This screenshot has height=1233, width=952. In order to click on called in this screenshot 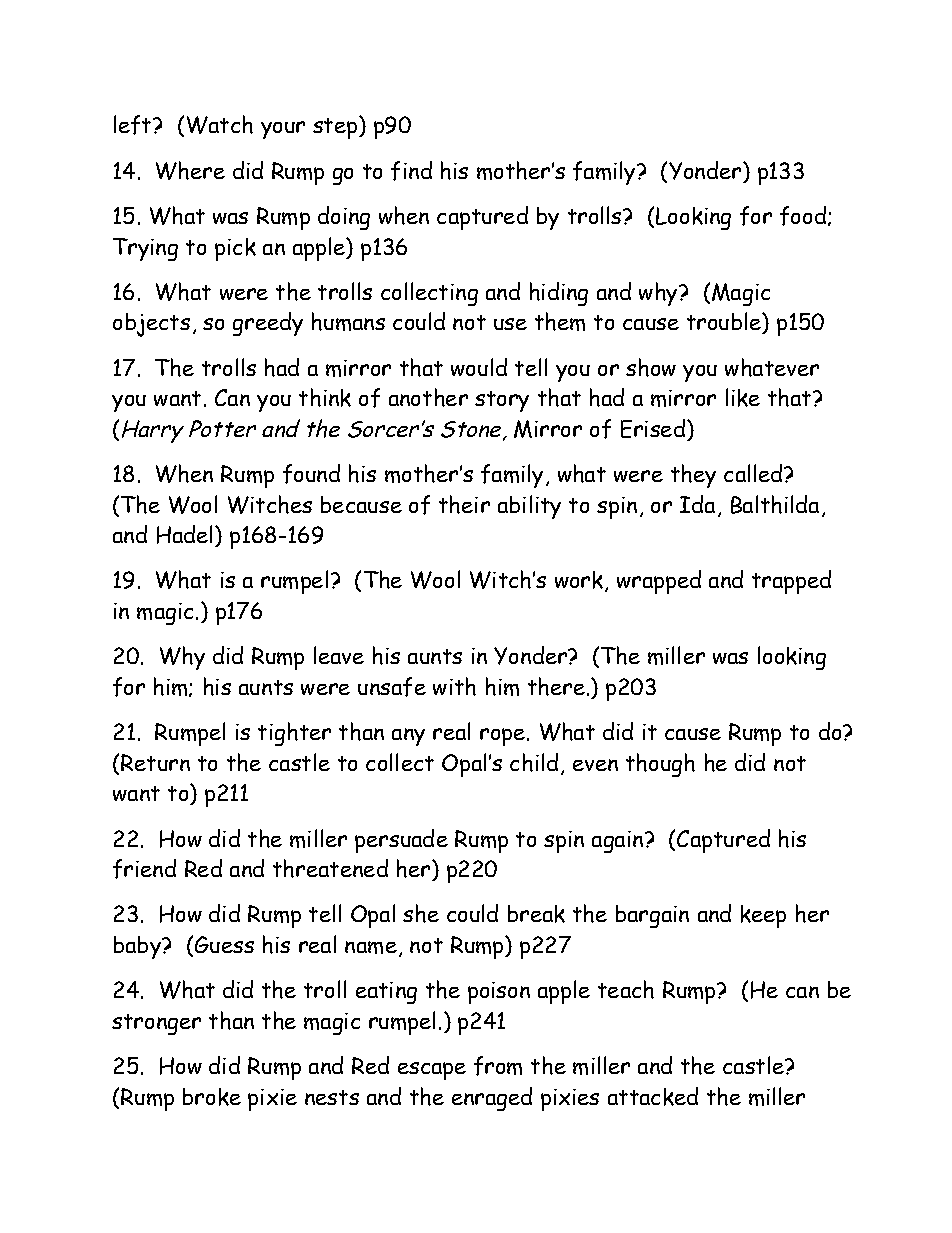, I will do `click(754, 473)`.
